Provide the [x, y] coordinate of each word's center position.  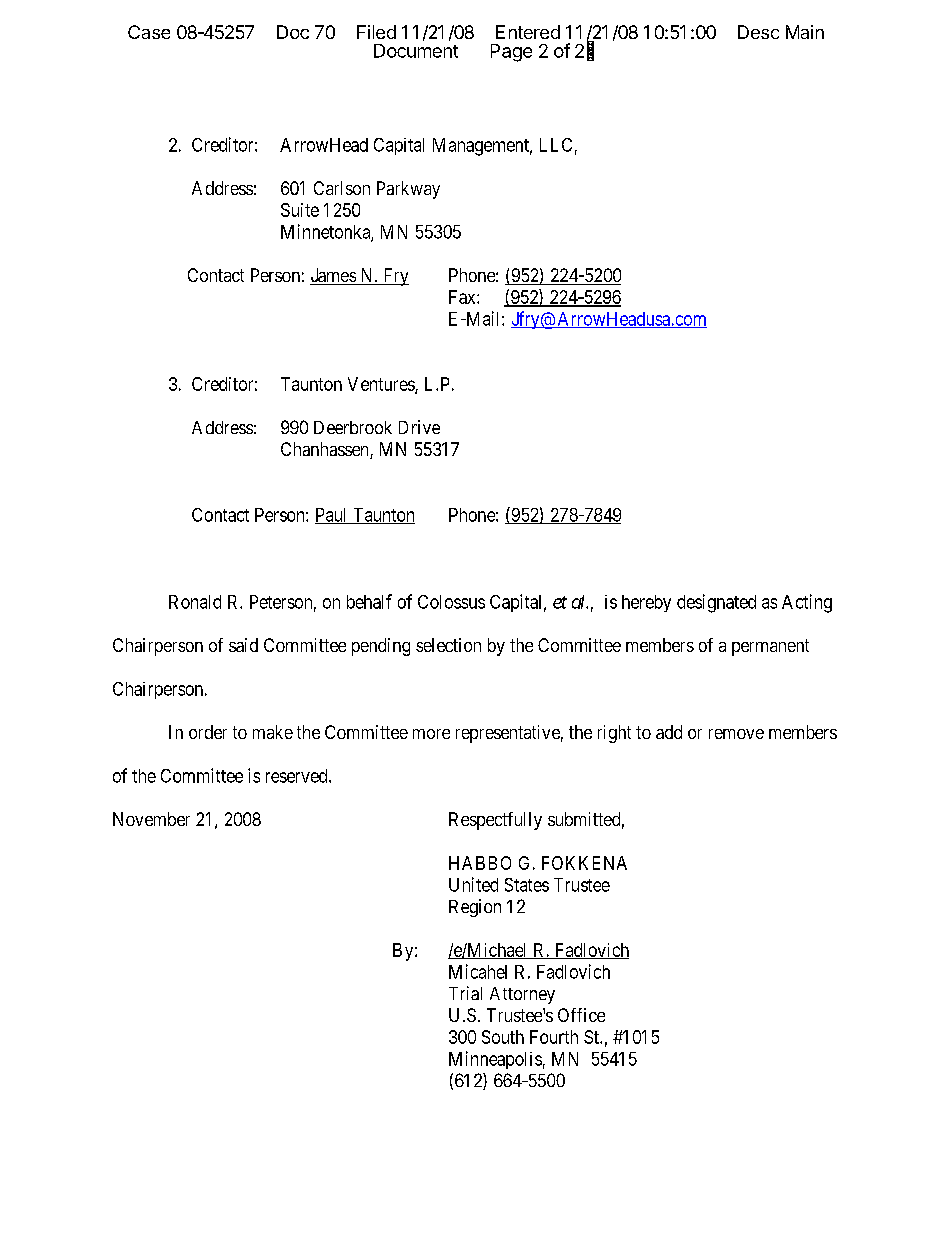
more [431, 734]
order [208, 732]
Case [149, 32]
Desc [758, 32]
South [503, 1037]
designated [716, 603]
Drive [419, 427]
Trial [465, 993]
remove [736, 734]
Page [511, 53]
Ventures [382, 385]
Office [581, 1015]
